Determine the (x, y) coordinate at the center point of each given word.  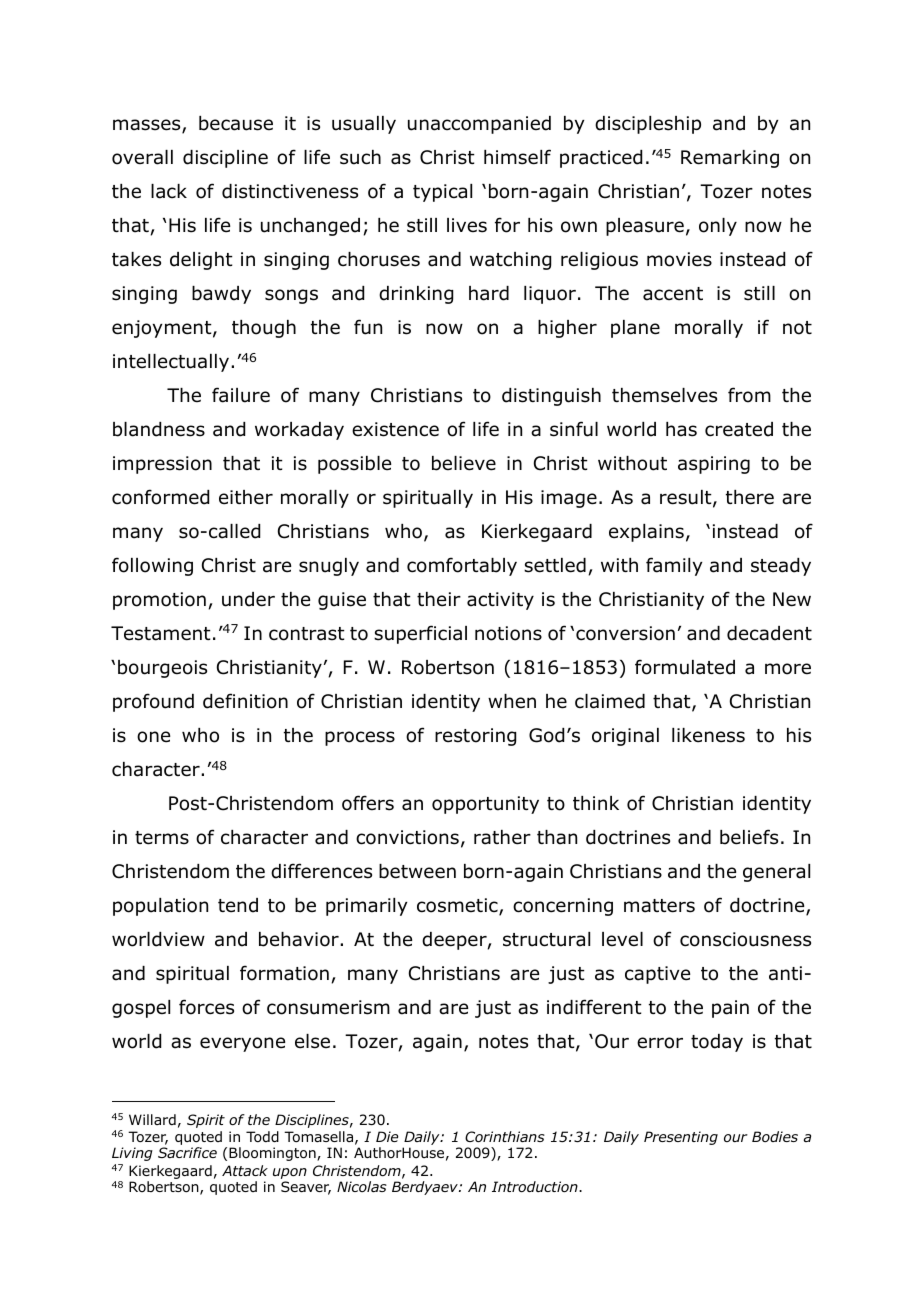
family (674, 566)
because (236, 123)
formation (284, 973)
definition (245, 701)
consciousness (745, 939)
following (152, 566)
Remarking (730, 159)
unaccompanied (479, 125)
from (749, 395)
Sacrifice (187, 1152)
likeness (708, 735)
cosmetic (458, 906)
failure (241, 395)
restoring (475, 737)
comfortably (462, 566)
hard (489, 293)
